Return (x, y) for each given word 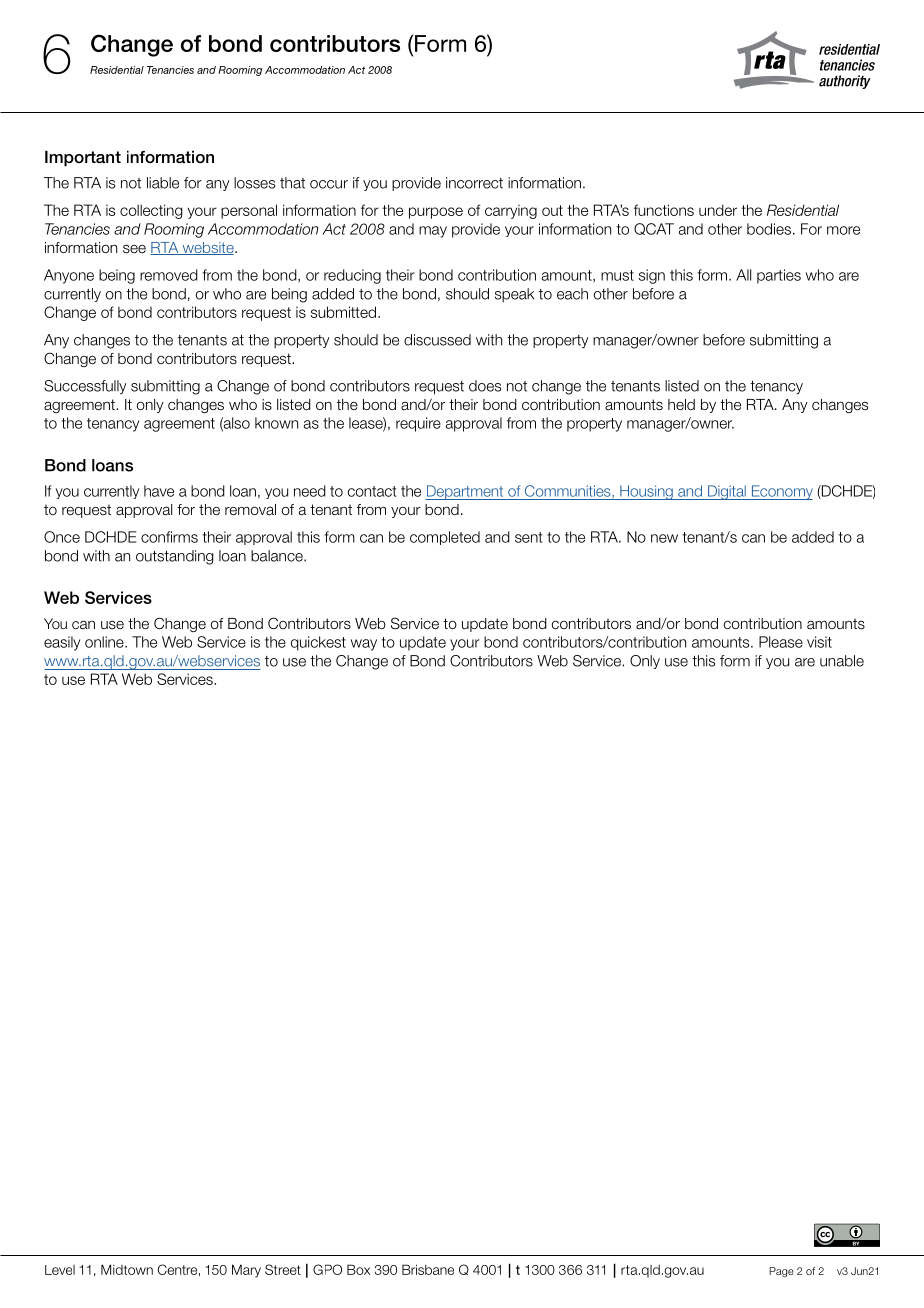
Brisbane (428, 1269)
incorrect (474, 183)
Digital (727, 492)
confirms (169, 537)
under (718, 210)
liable (163, 183)
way (364, 645)
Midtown (127, 1269)
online (105, 642)
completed (445, 538)
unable (842, 661)
